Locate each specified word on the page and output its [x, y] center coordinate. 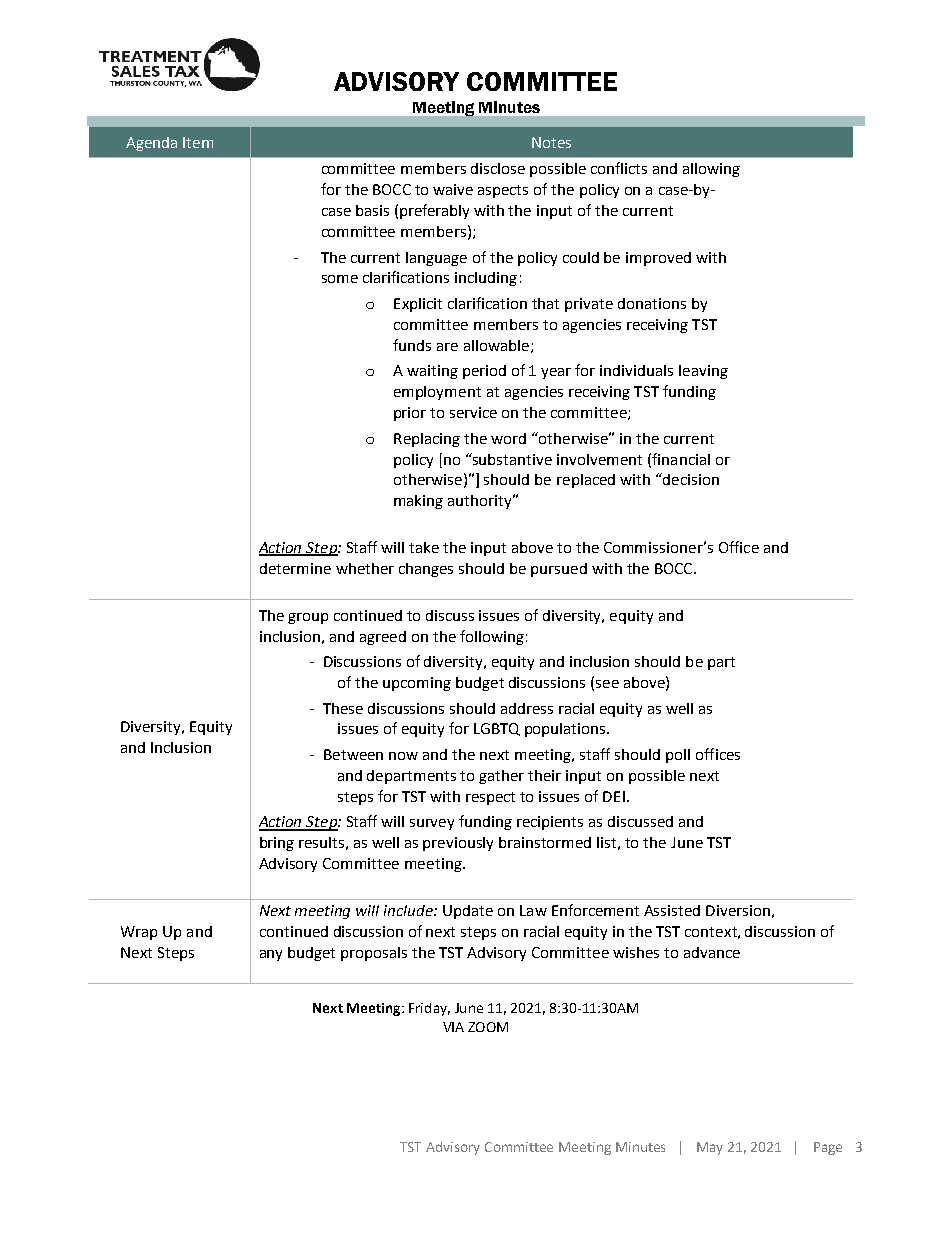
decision [690, 479]
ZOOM [488, 1027]
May [710, 1148]
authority [481, 502]
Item [198, 142]
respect [490, 798]
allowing [711, 170]
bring [277, 844]
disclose [498, 168]
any [271, 955]
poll [678, 756]
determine [295, 568]
